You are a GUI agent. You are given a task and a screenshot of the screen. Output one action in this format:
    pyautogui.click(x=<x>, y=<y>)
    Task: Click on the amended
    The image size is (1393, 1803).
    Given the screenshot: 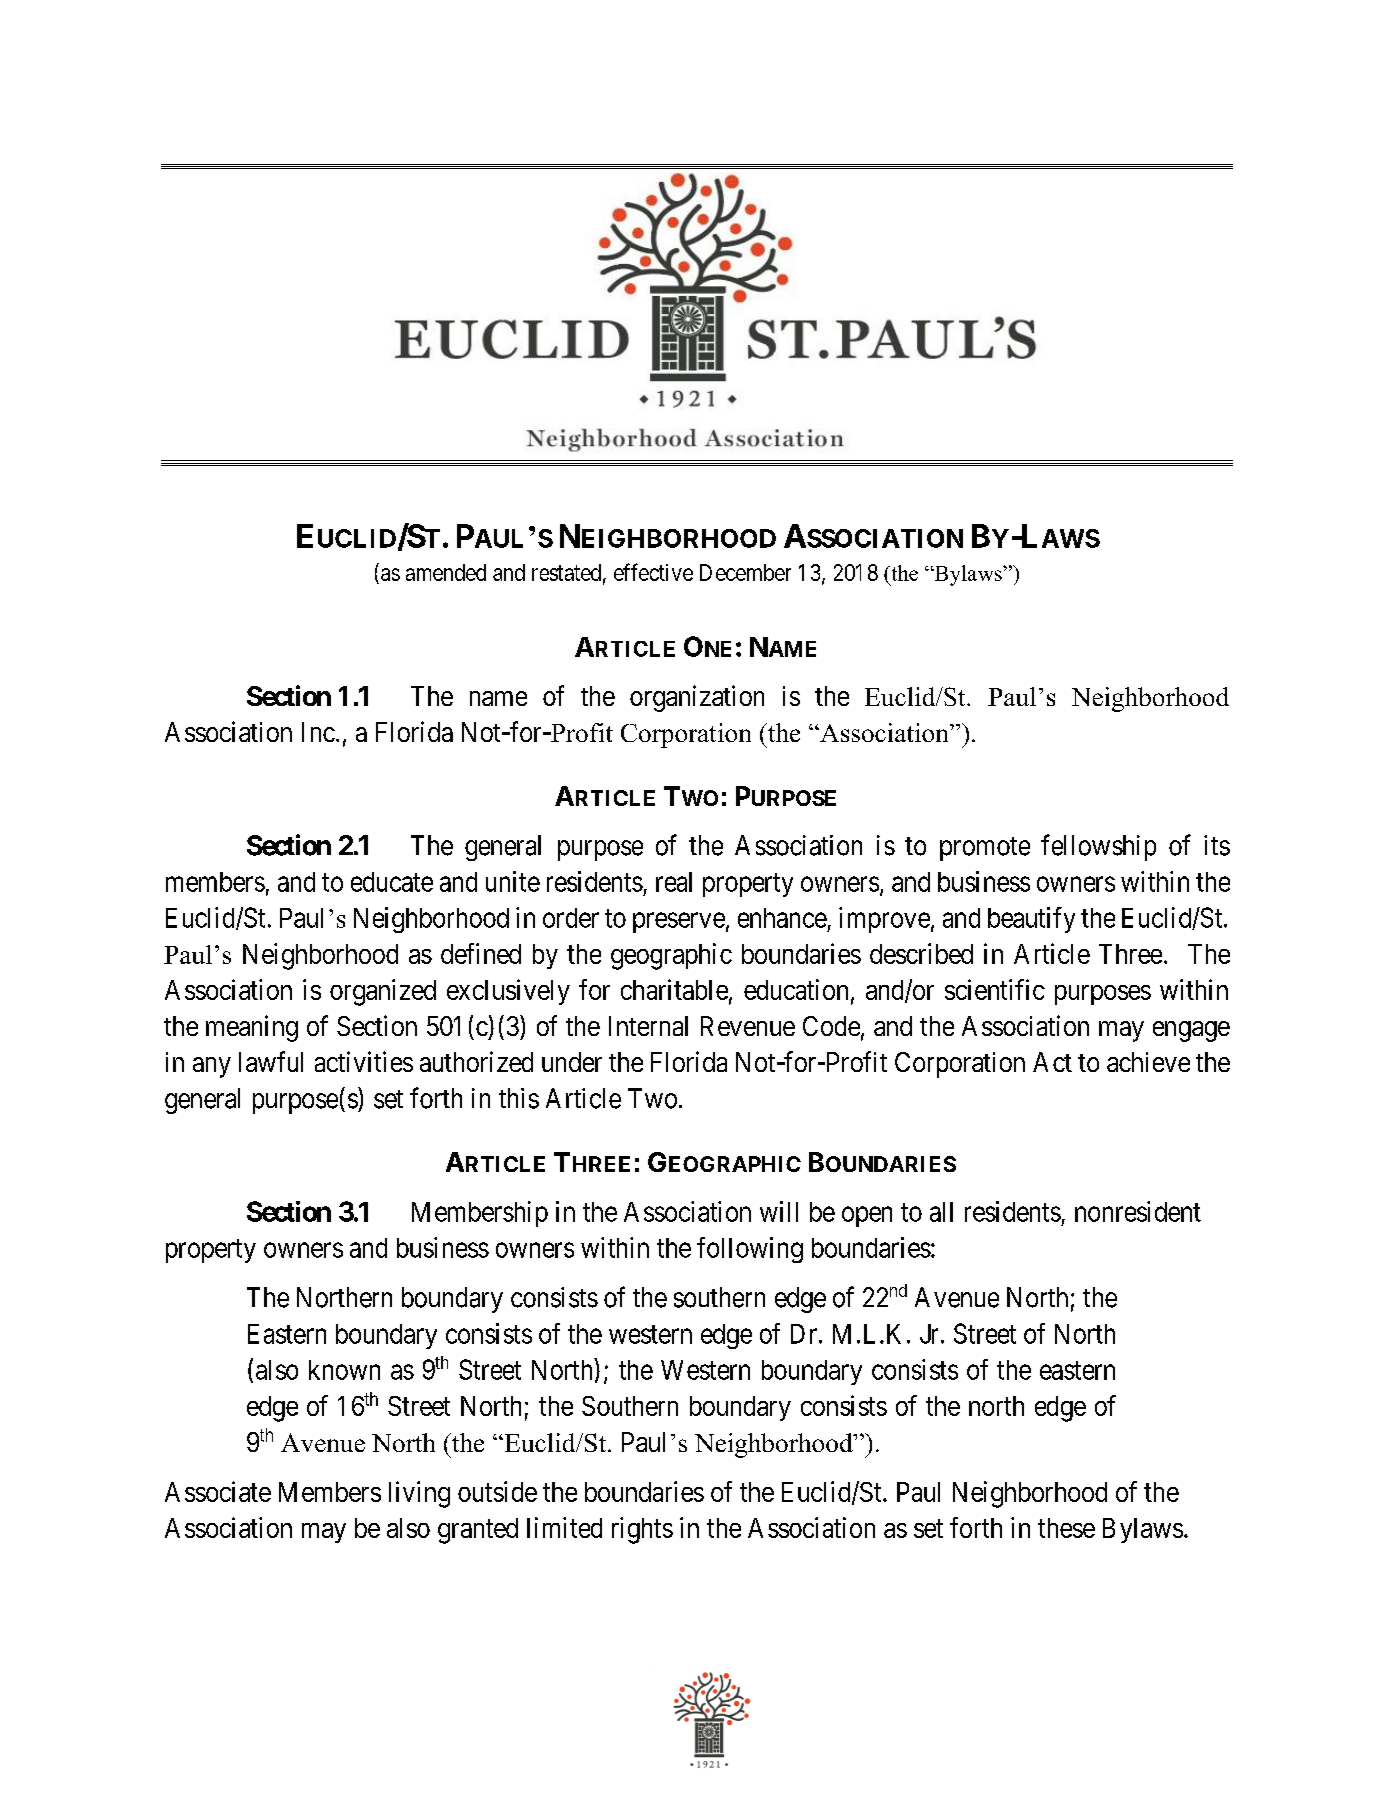 What is the action you would take?
    pyautogui.click(x=446, y=572)
